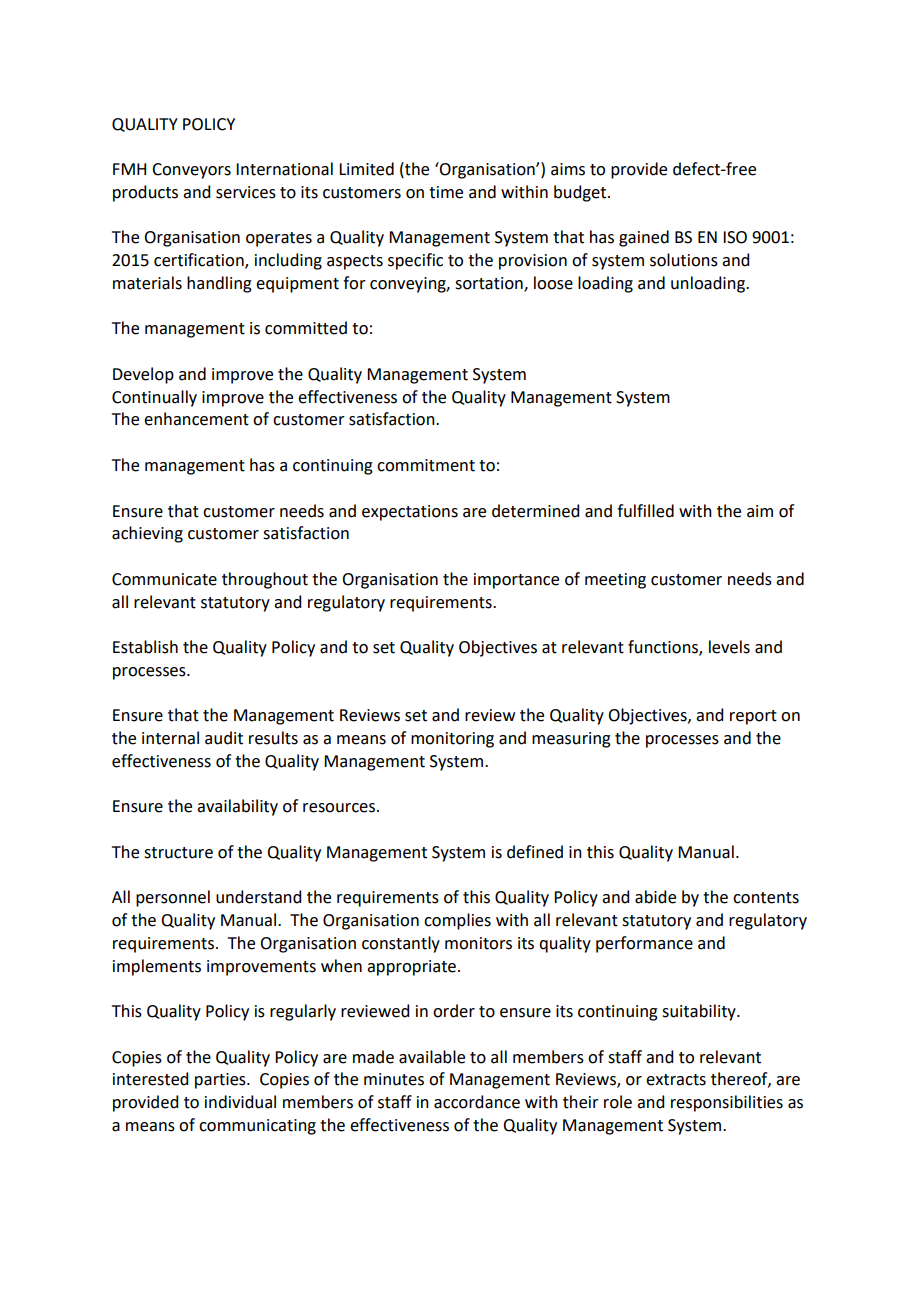 This screenshot has width=924, height=1308. Describe the element at coordinates (516, 581) in the screenshot. I see `importance` at that location.
